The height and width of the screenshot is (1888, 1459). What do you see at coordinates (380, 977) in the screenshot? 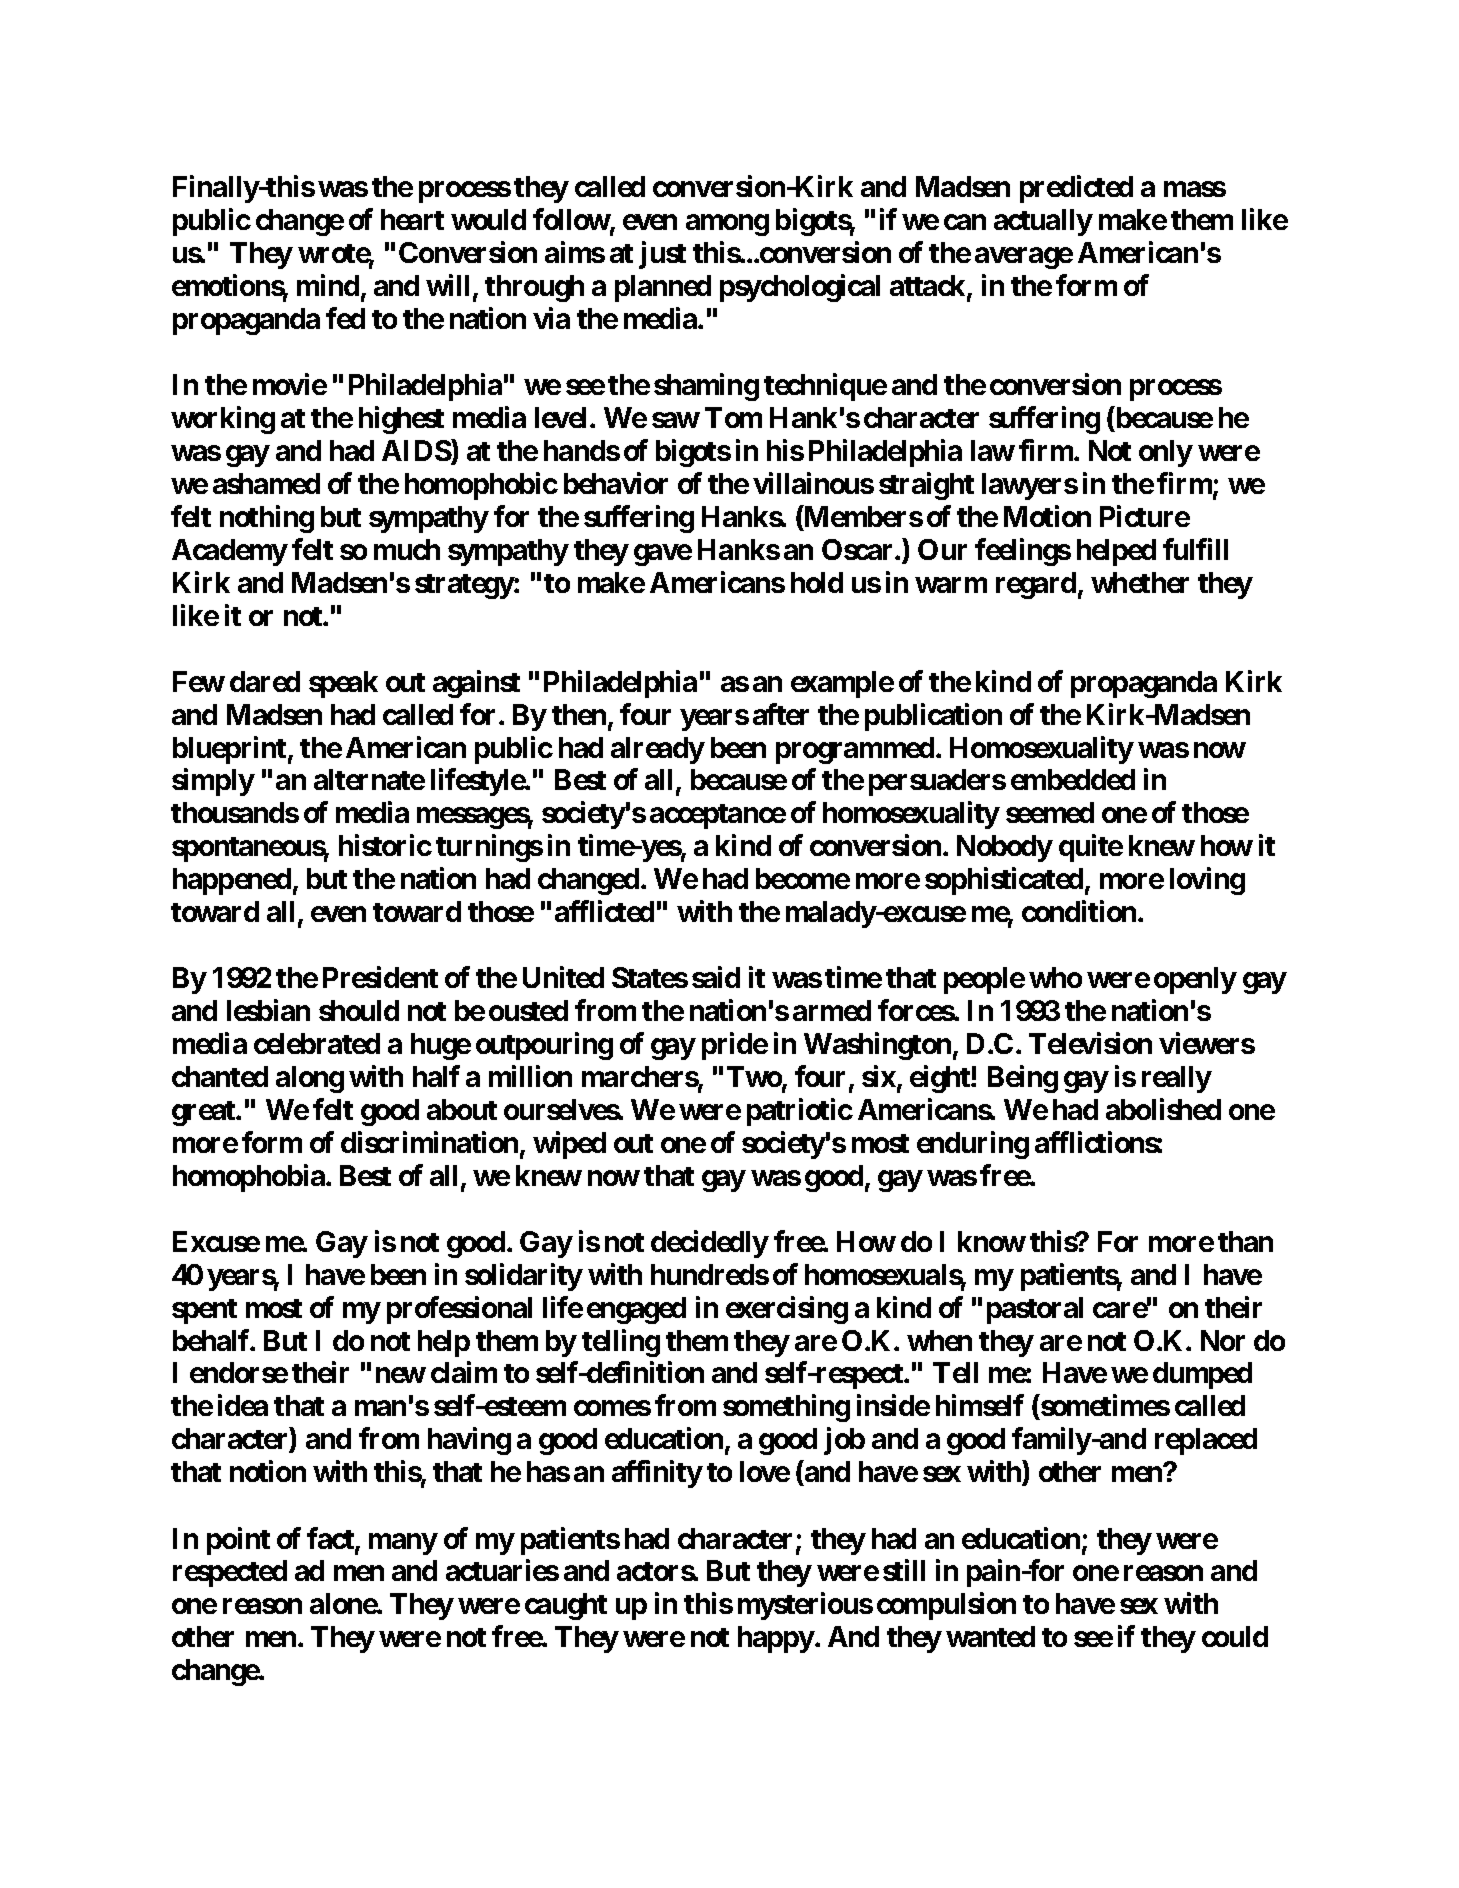
I see `President` at bounding box center [380, 977].
